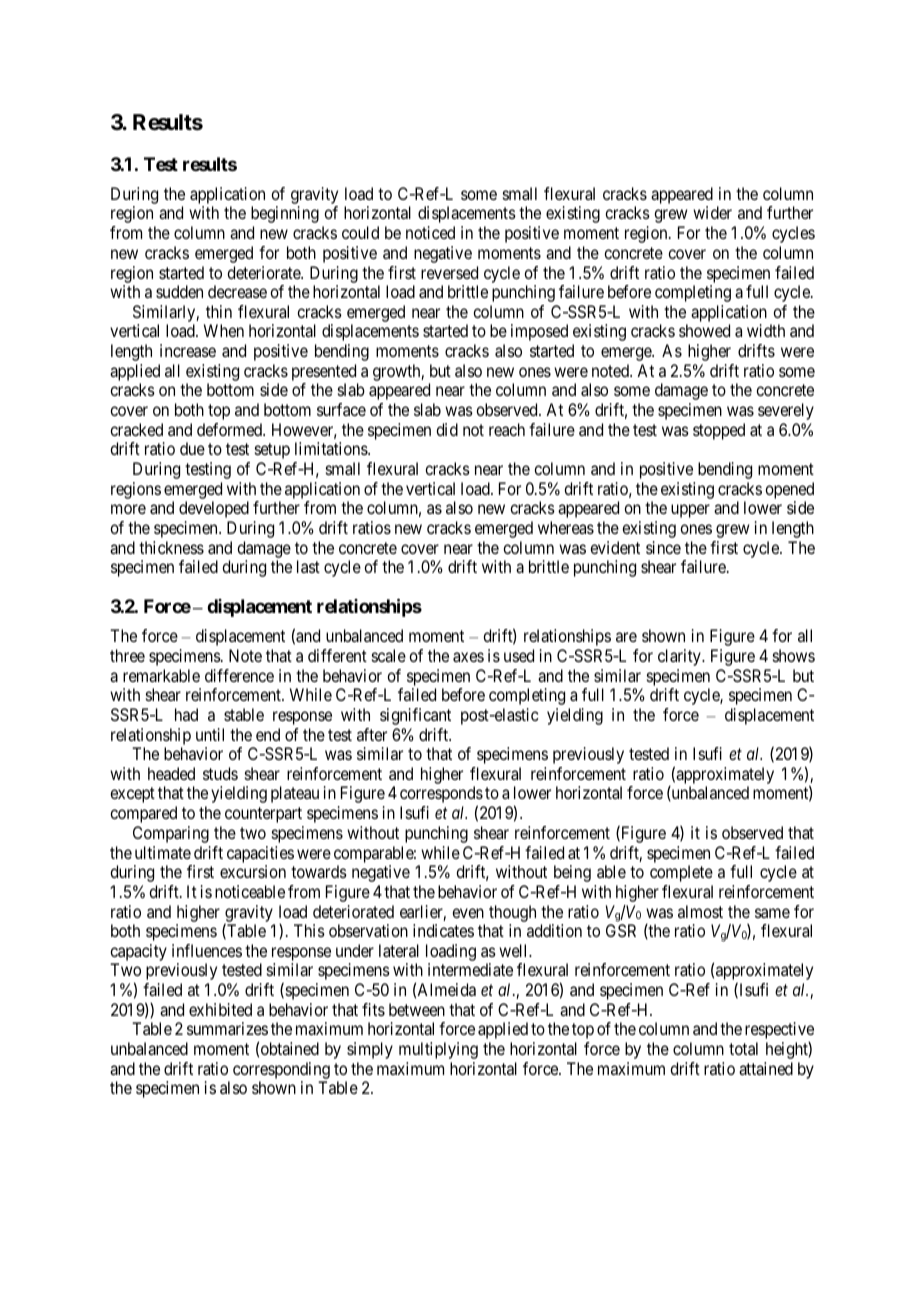 The image size is (924, 1308). I want to click on summarizes, so click(227, 1028).
